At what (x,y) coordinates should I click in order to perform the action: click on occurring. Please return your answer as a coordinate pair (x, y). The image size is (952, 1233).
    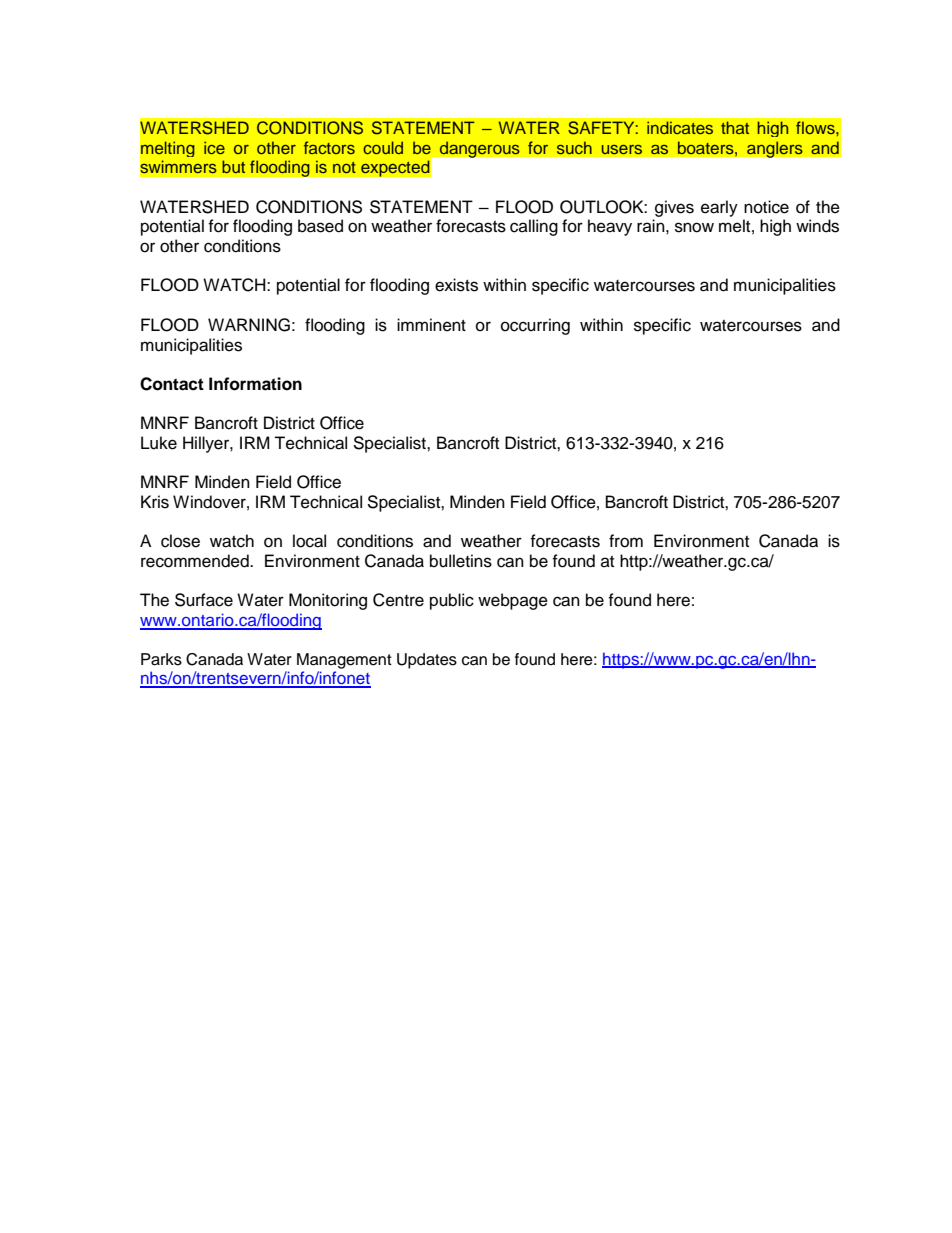
    Looking at the image, I should click on (535, 326).
